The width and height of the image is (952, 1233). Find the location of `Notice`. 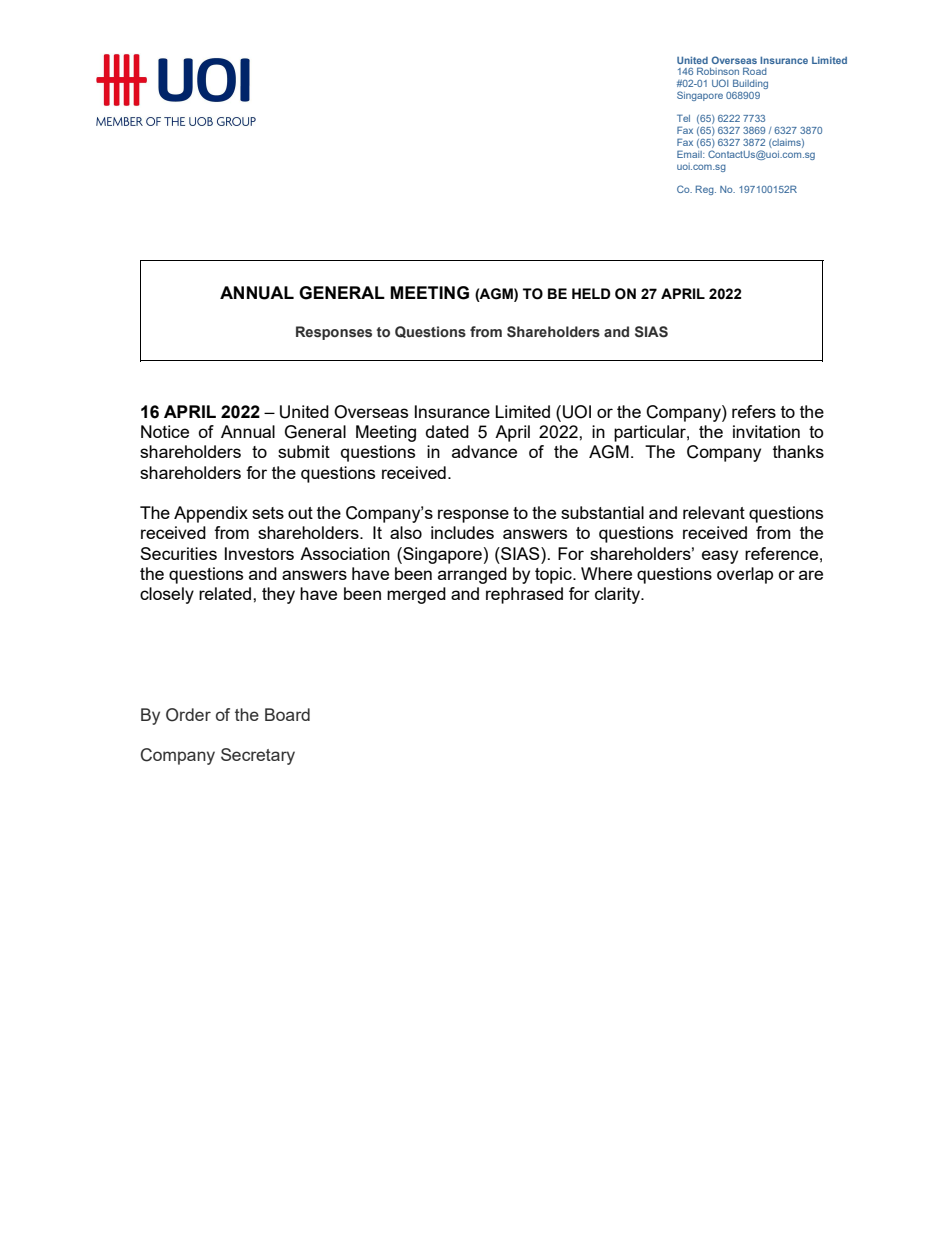

Notice is located at coordinates (165, 431).
